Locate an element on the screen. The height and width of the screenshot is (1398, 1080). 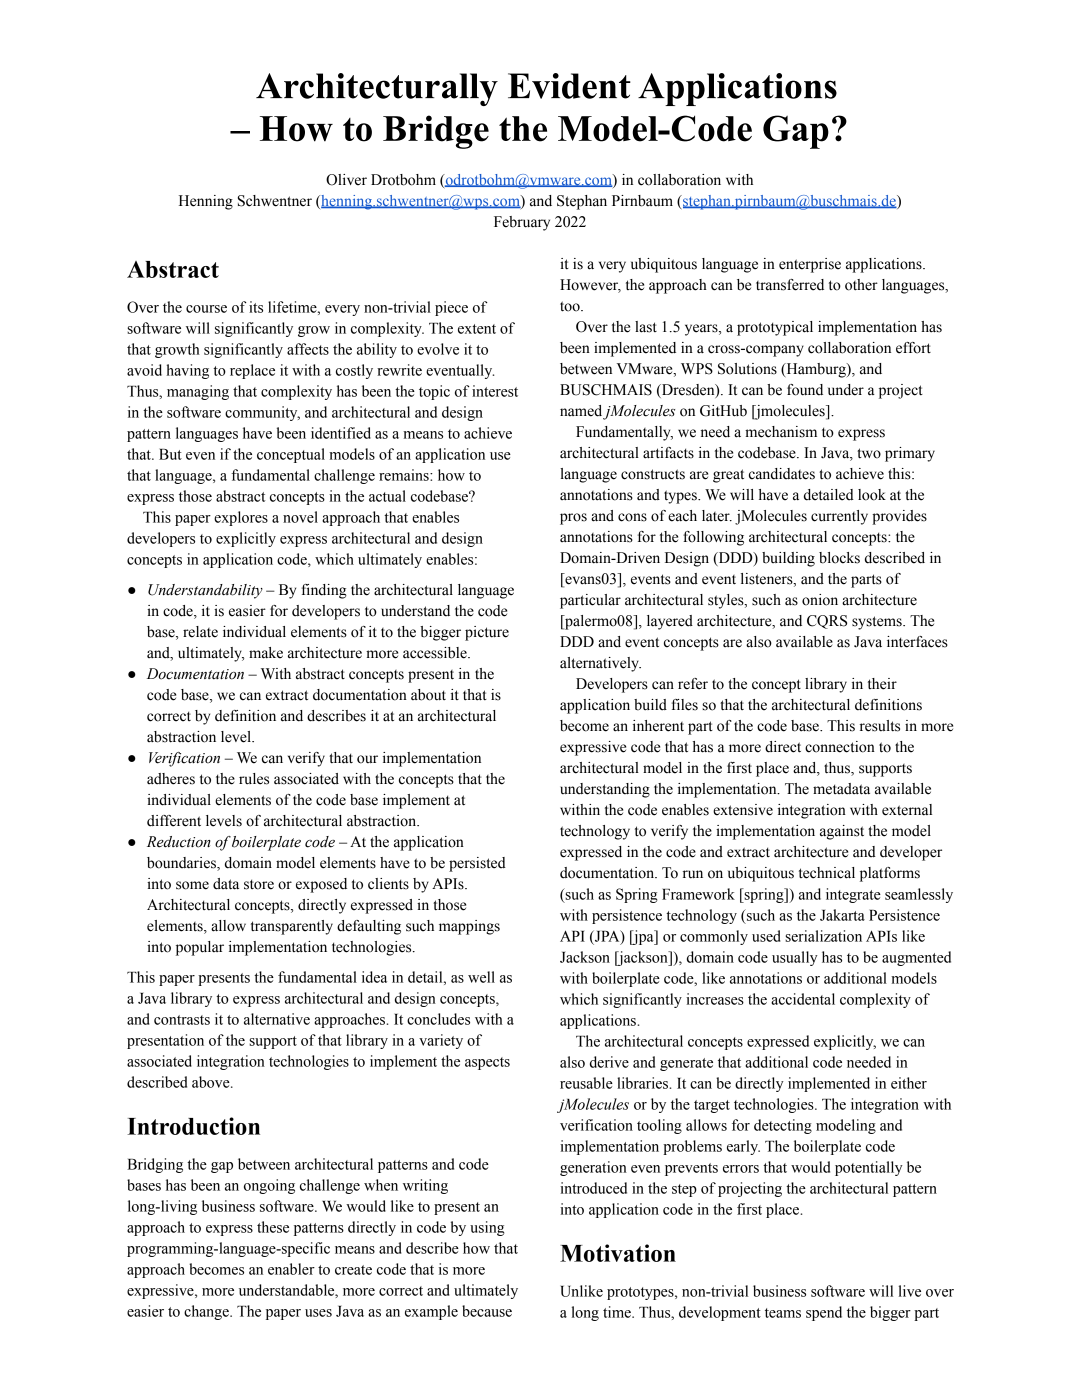
enterprise is located at coordinates (810, 265).
